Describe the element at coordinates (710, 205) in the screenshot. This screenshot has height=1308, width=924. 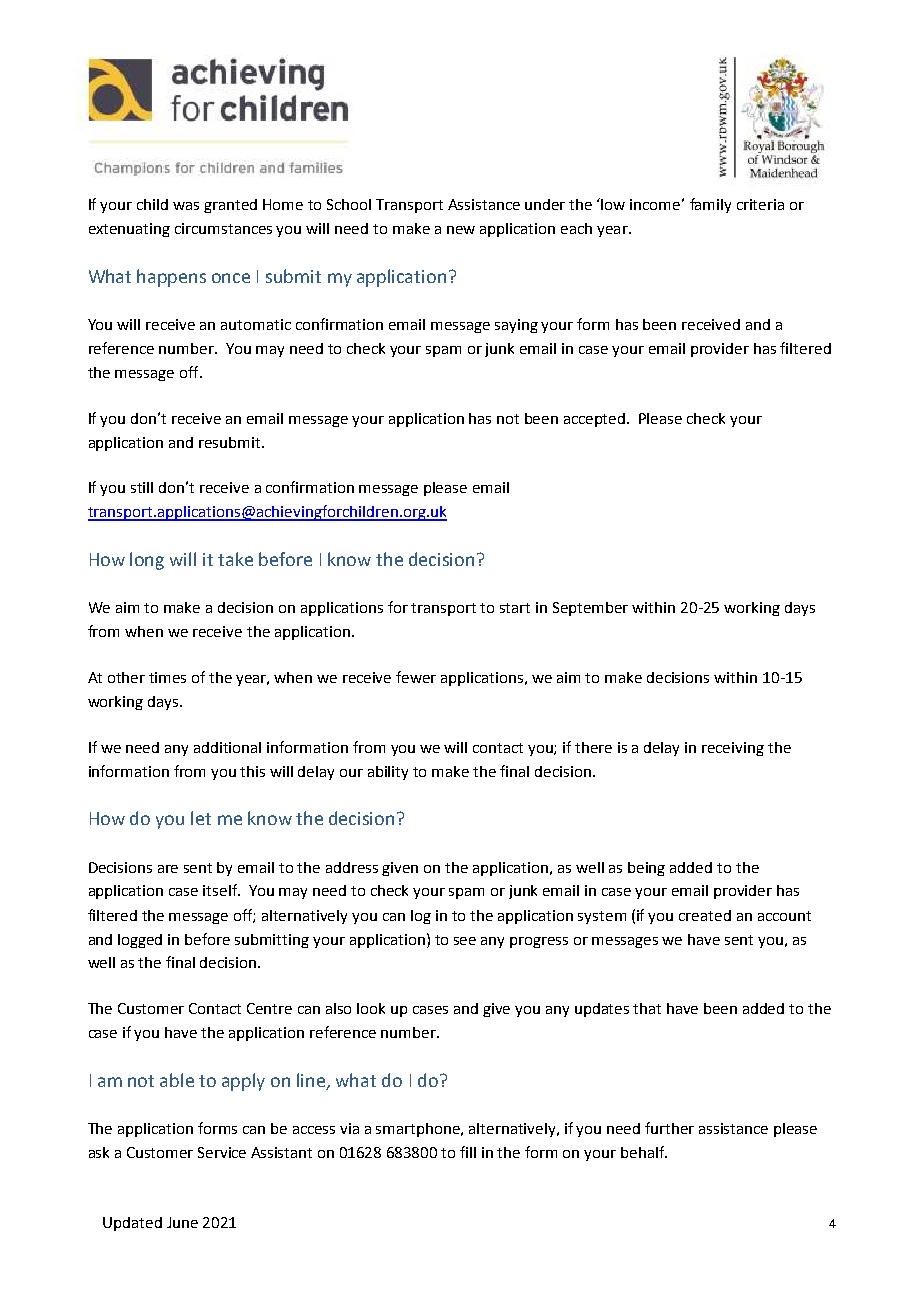
I see `family` at that location.
